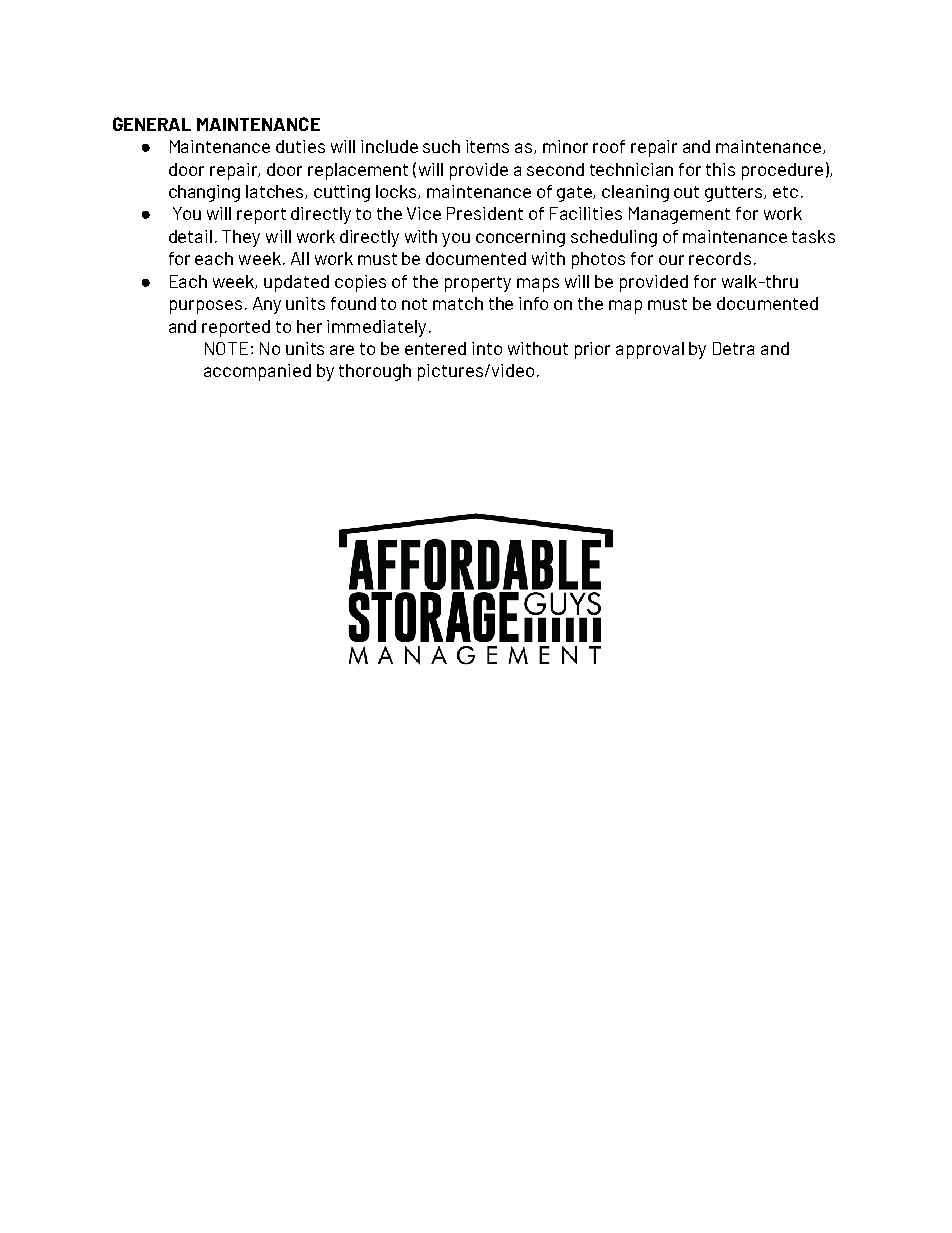  Describe the element at coordinates (152, 124) in the document. I see `GENERAL` at that location.
